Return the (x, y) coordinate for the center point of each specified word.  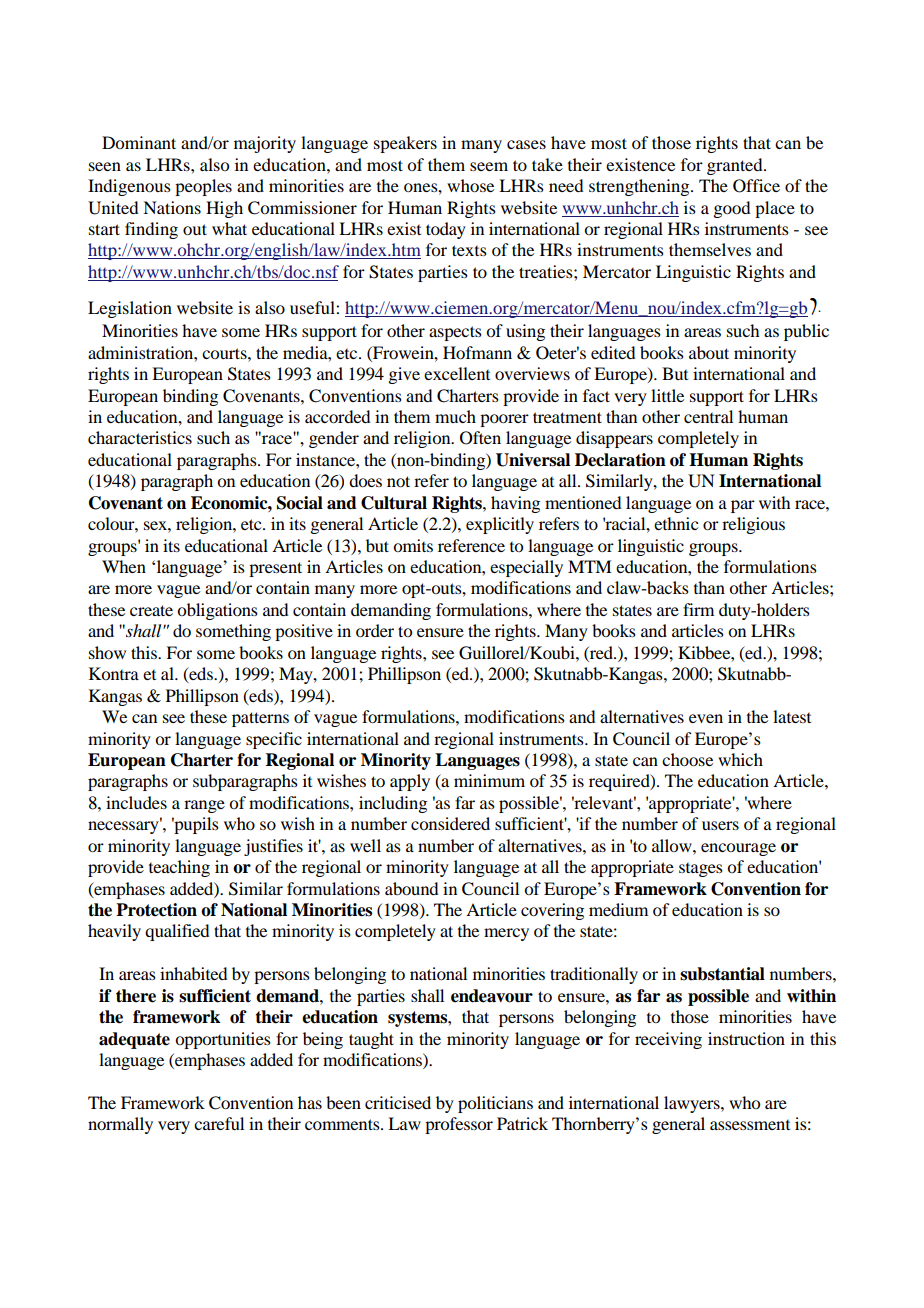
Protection (156, 910)
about (709, 352)
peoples (203, 187)
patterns (260, 719)
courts (225, 353)
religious (753, 525)
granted (736, 166)
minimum (489, 780)
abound (411, 888)
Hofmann (477, 352)
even (706, 718)
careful (219, 1123)
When (124, 566)
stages (701, 870)
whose (470, 185)
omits (413, 545)
